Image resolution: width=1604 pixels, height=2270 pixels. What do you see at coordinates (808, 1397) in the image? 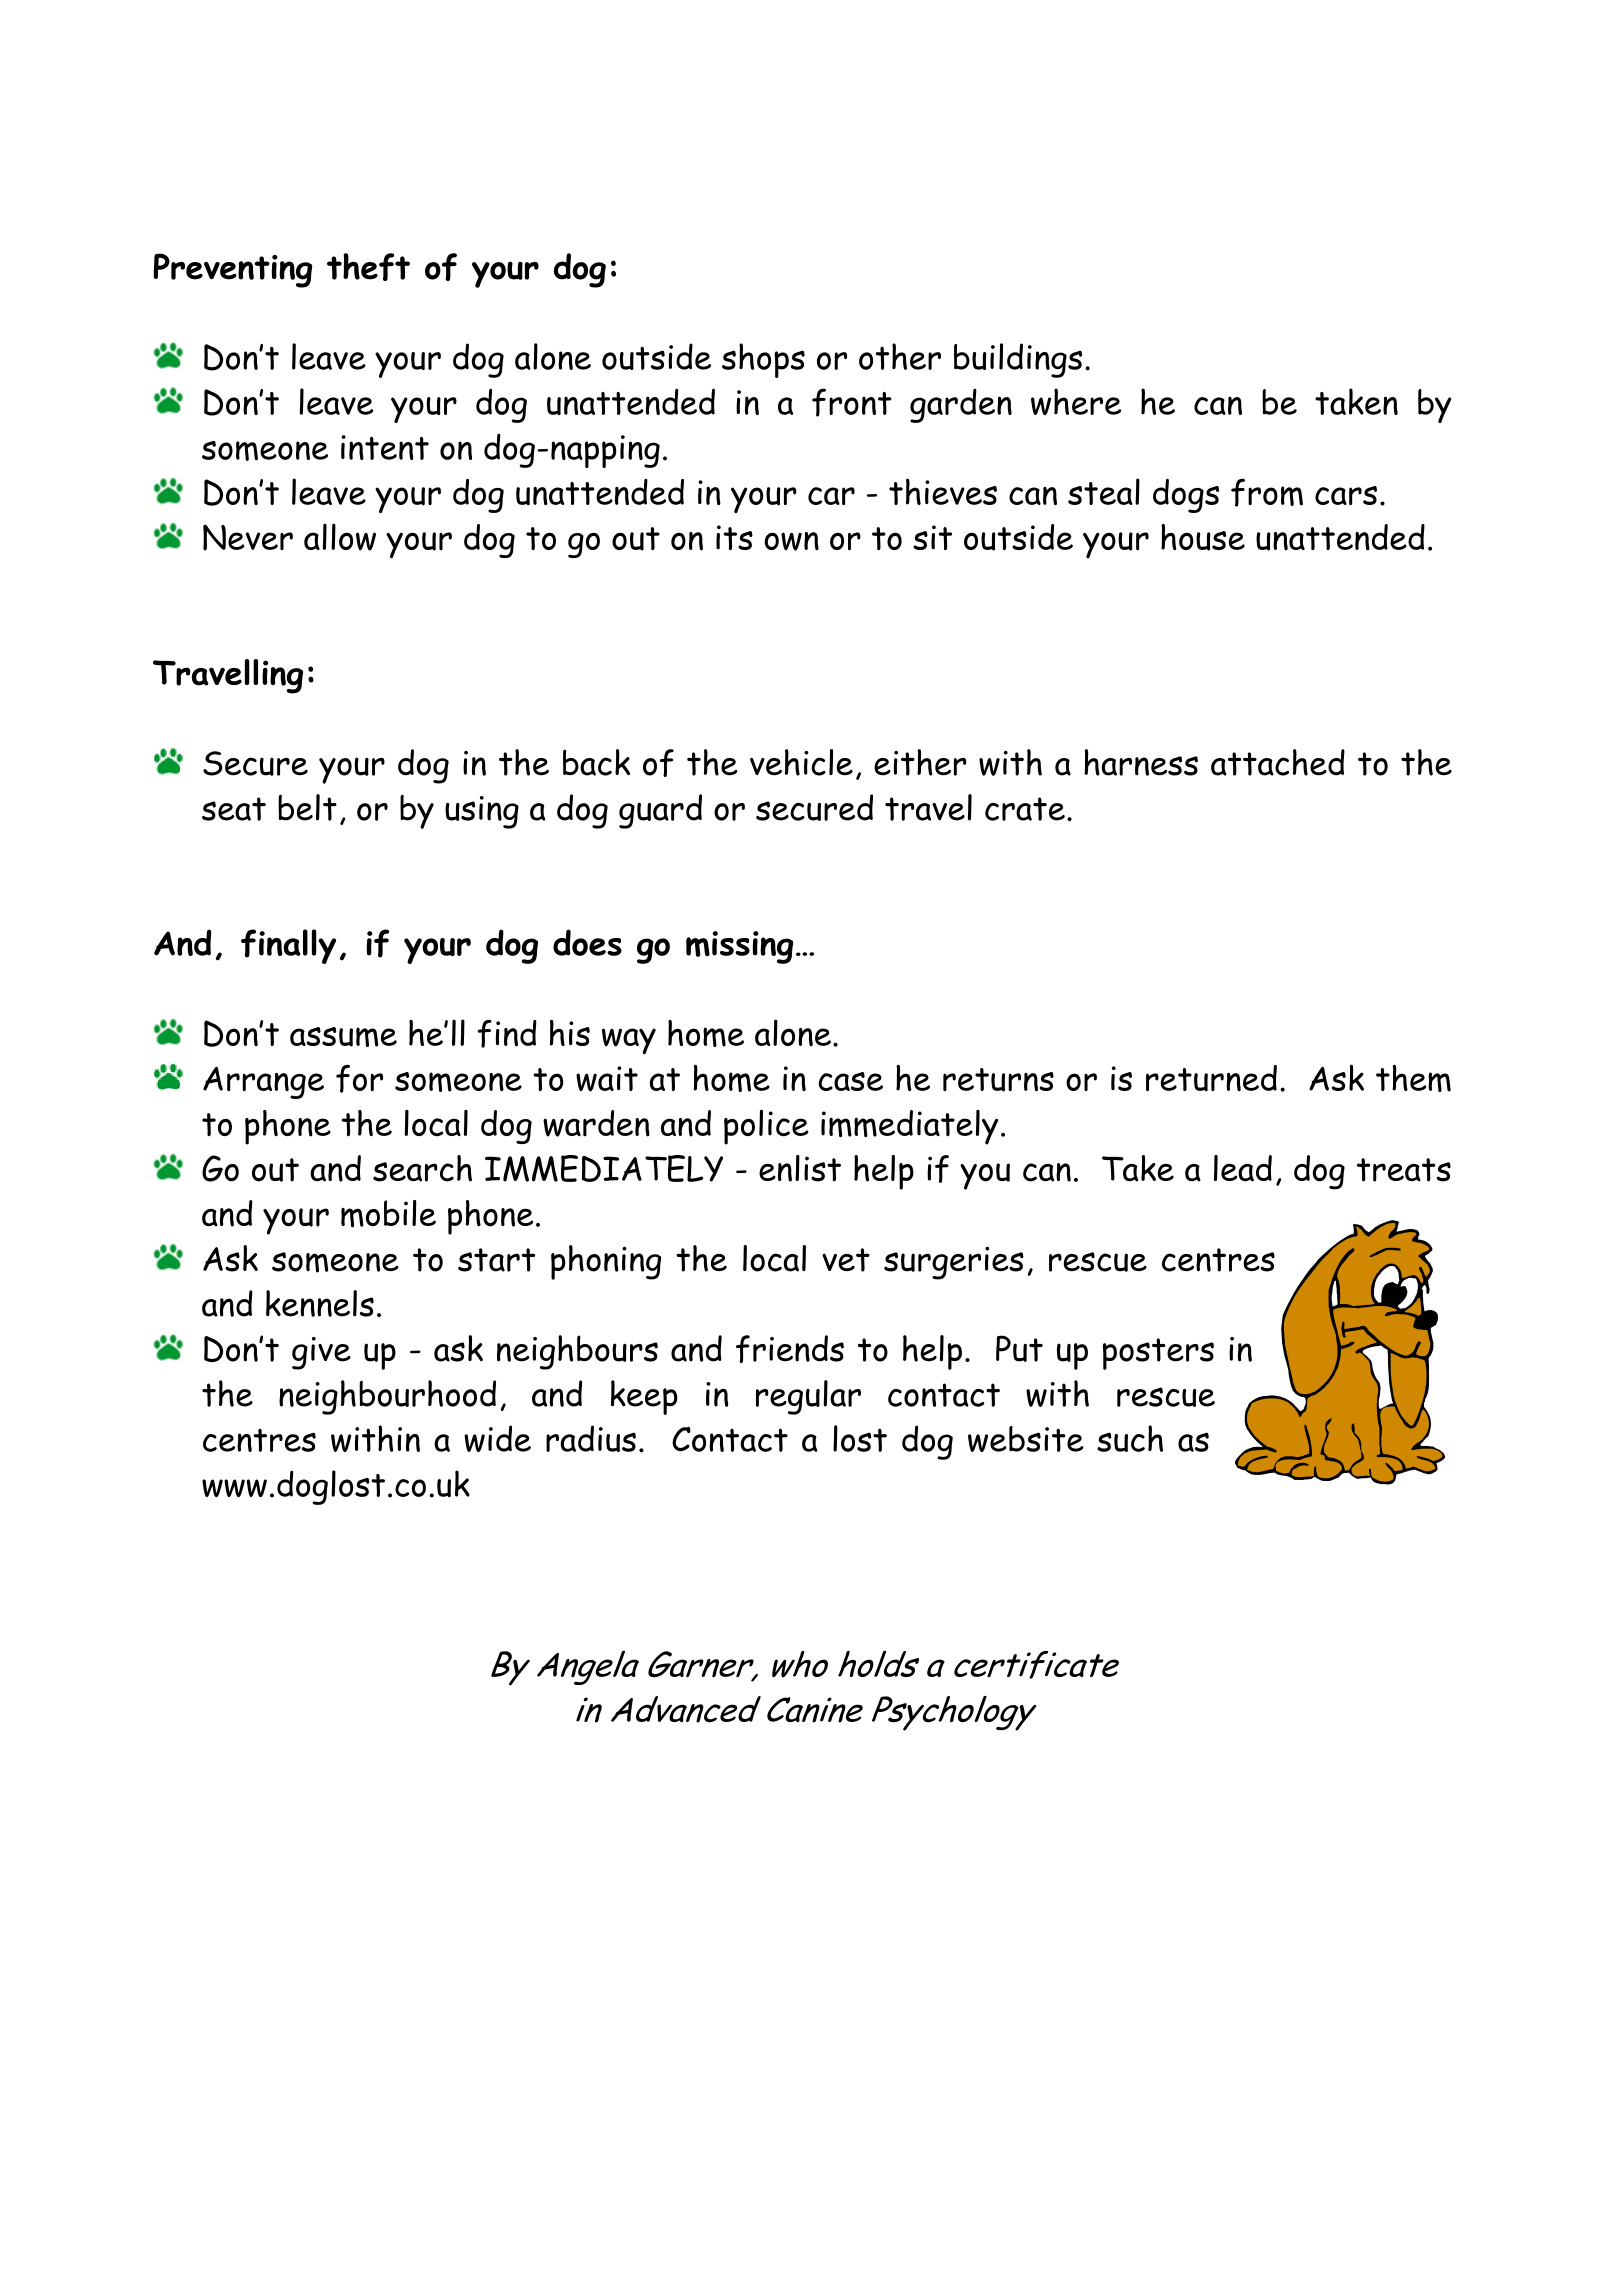
I see `regular` at bounding box center [808, 1397].
